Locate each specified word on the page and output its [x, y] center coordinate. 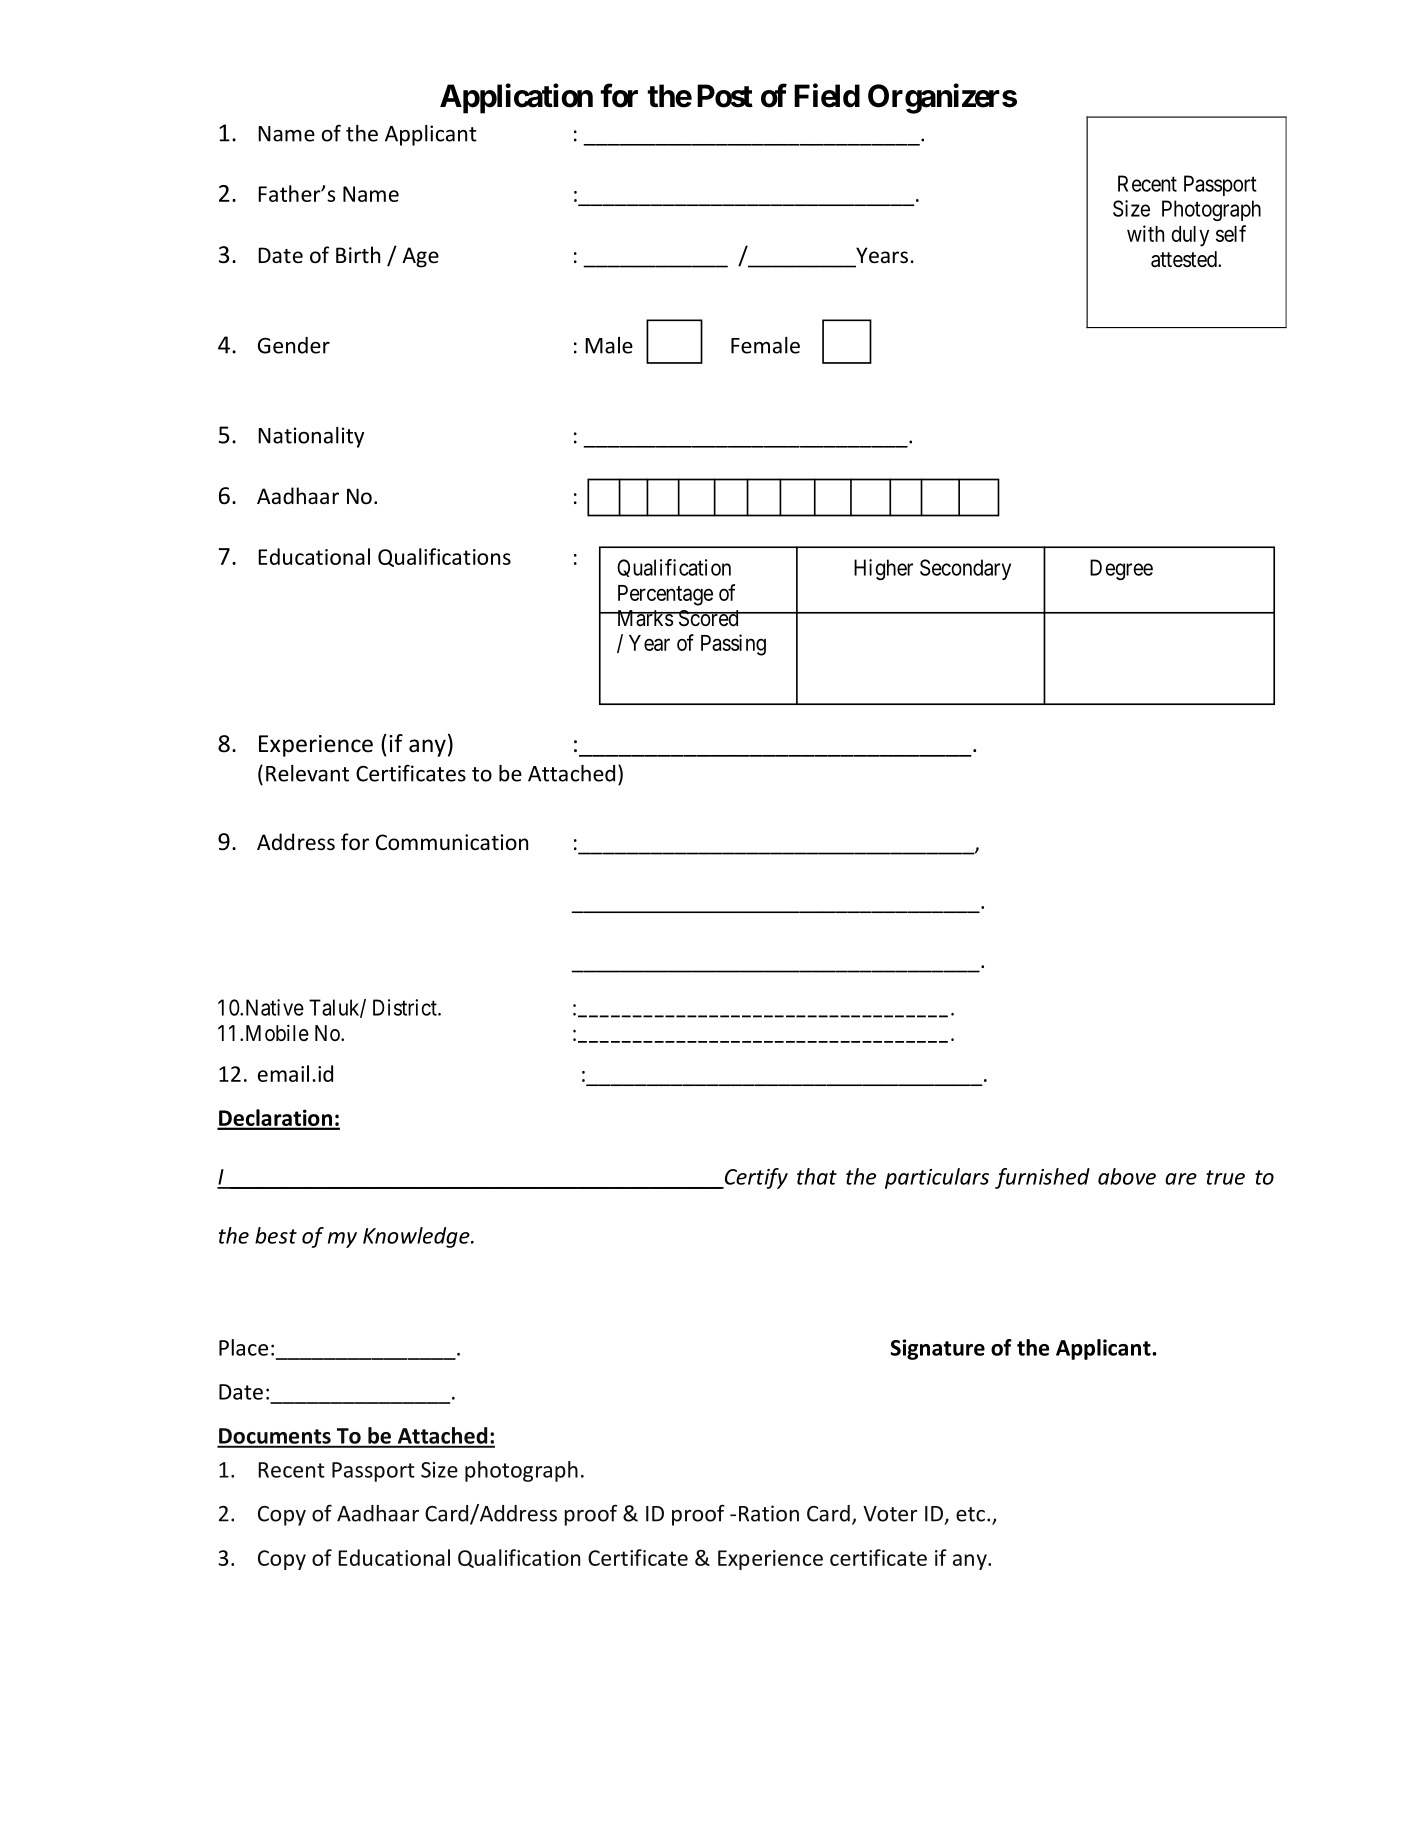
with [1145, 233]
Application [516, 98]
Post [725, 96]
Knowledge [417, 1237]
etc [972, 1514]
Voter [890, 1514]
